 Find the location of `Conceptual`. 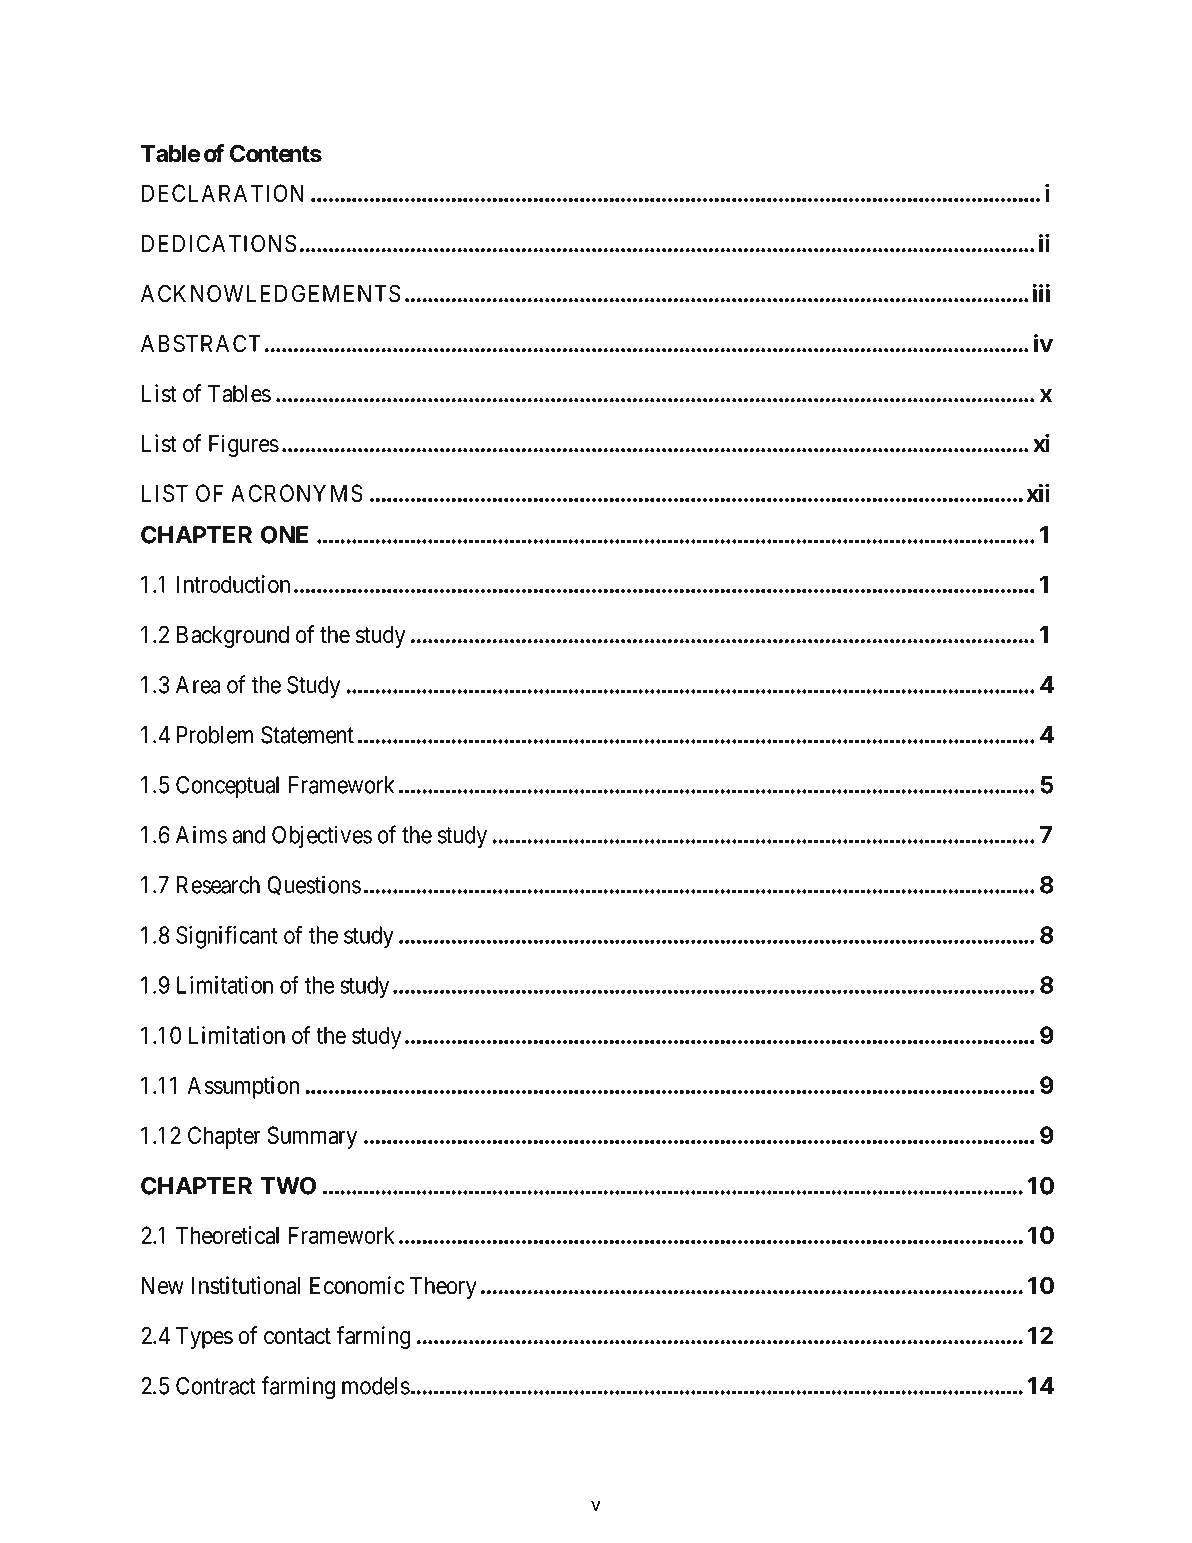

Conceptual is located at coordinates (227, 787).
